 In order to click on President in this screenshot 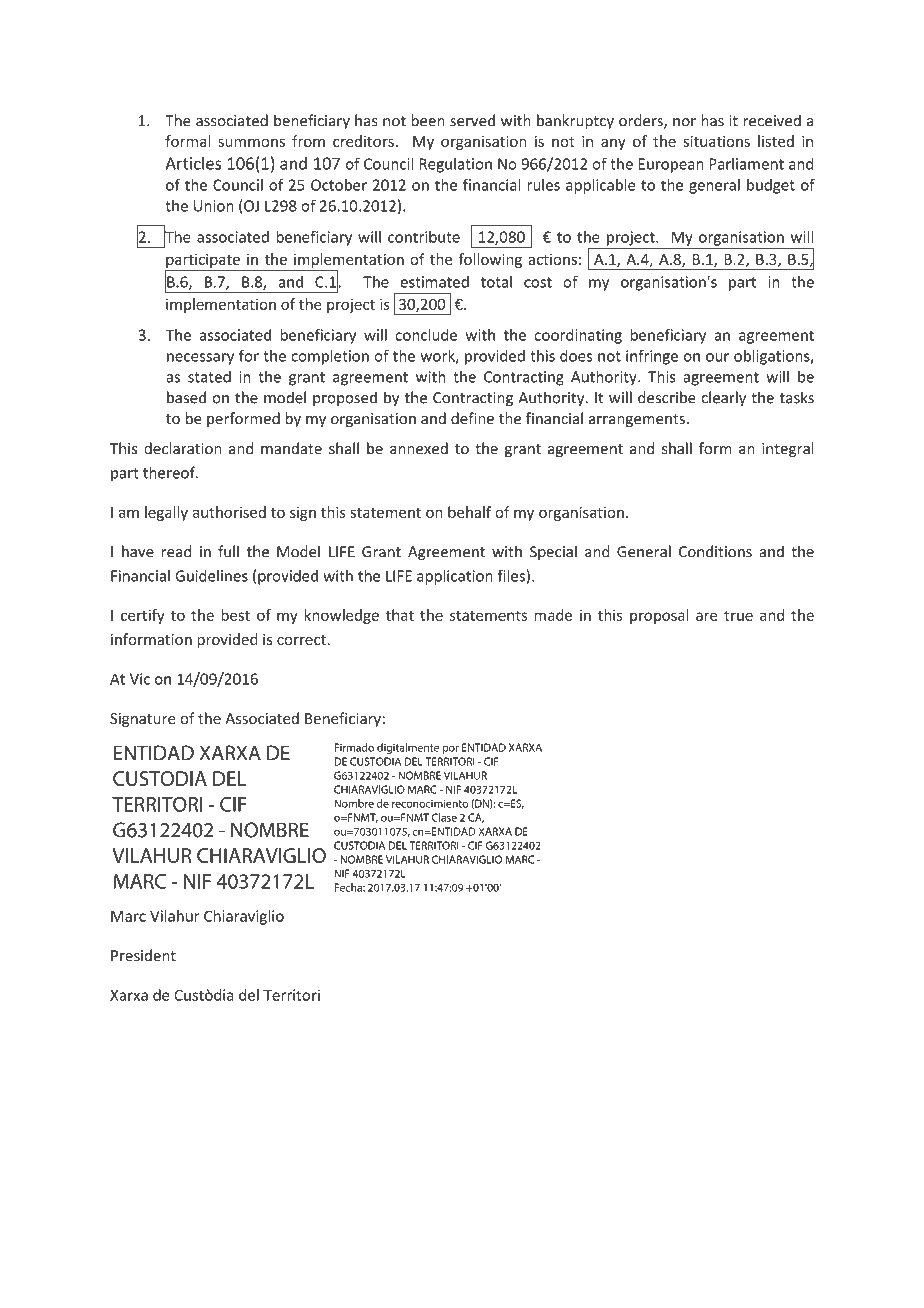, I will do `click(143, 955)`.
